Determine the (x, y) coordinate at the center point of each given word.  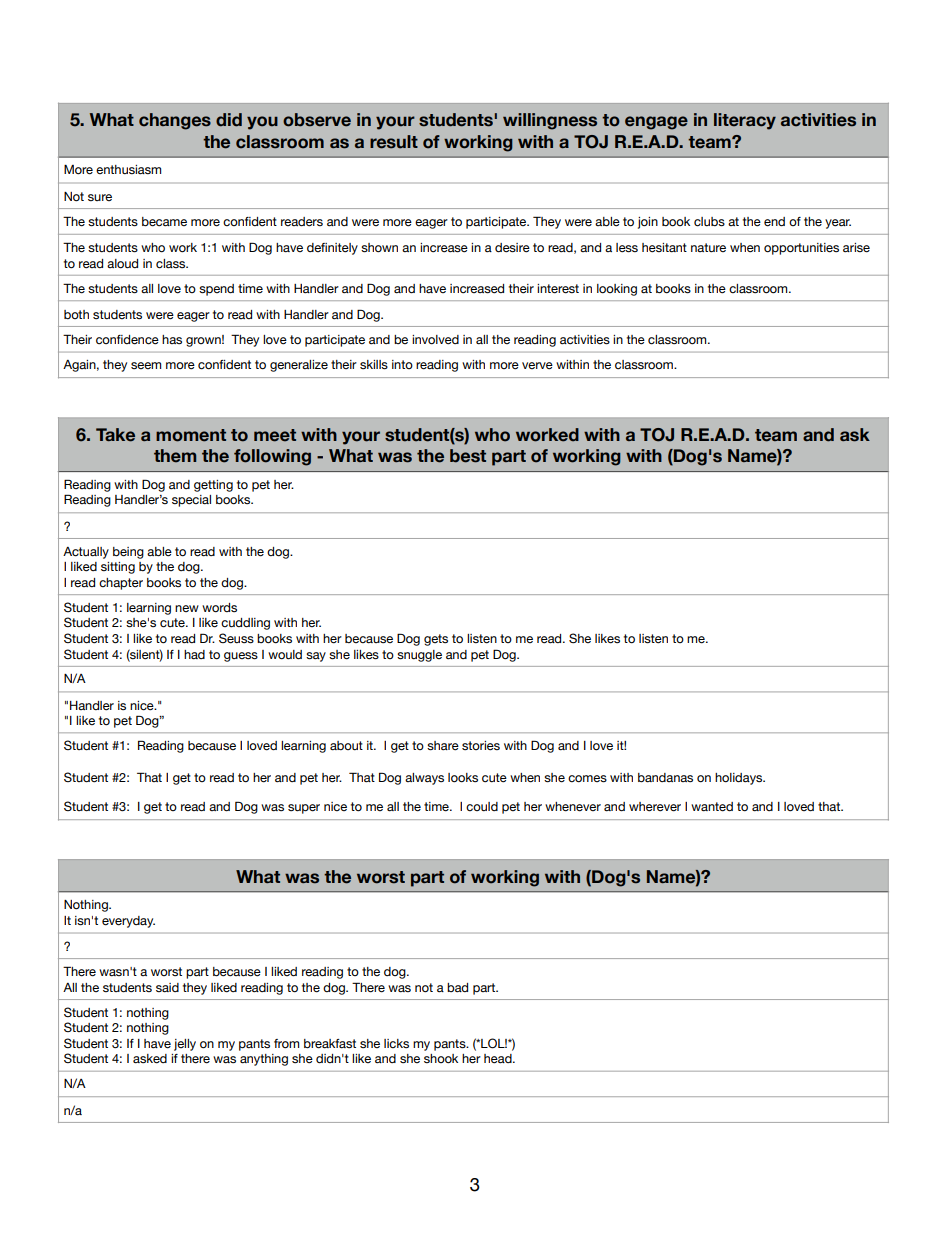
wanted (712, 807)
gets (436, 640)
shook (441, 1059)
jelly (185, 1045)
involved (435, 340)
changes (175, 121)
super (304, 809)
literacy (745, 121)
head (499, 1059)
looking (617, 290)
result (394, 142)
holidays (740, 779)
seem (146, 365)
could (482, 807)
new (187, 608)
